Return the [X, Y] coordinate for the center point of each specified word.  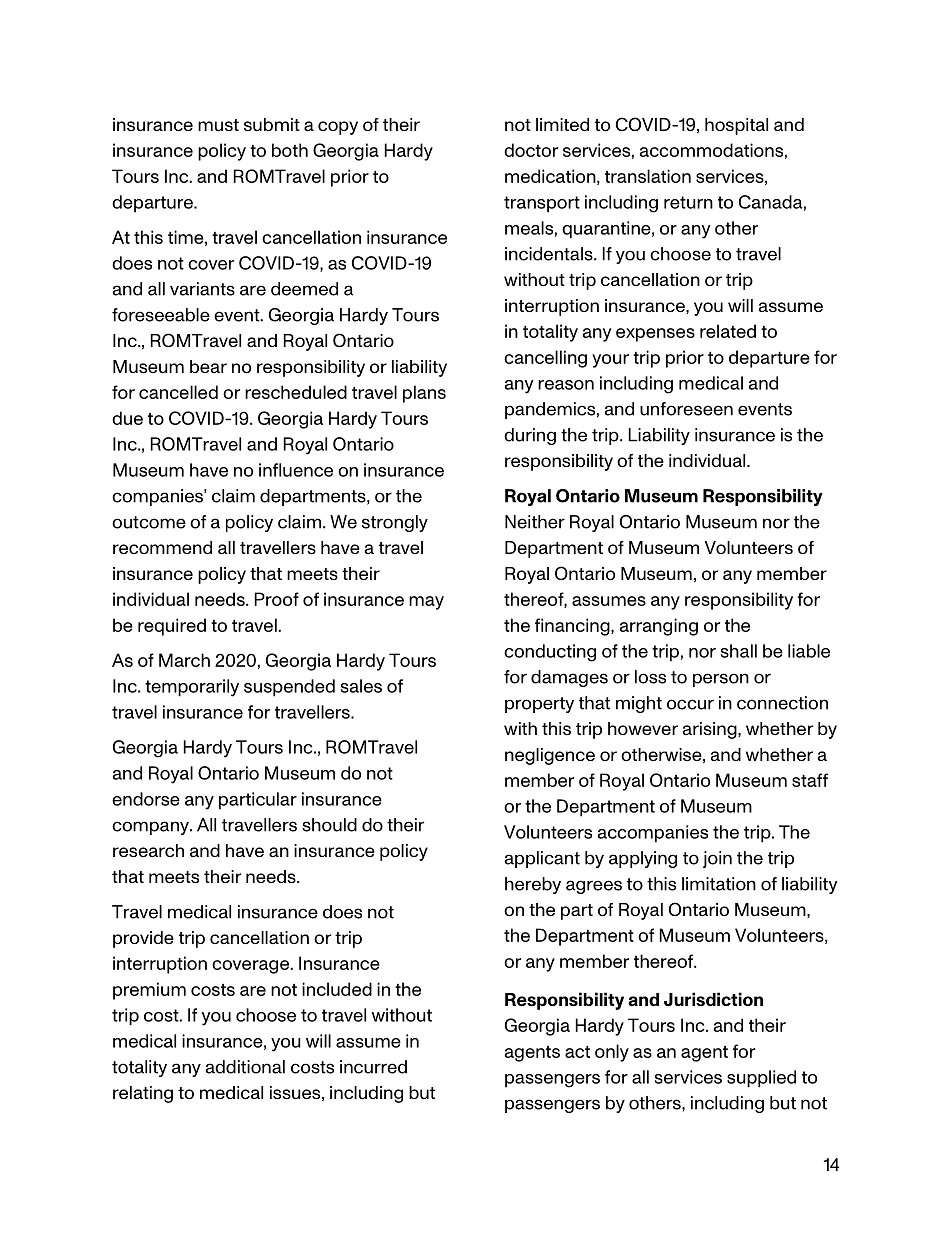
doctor [531, 150]
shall [739, 651]
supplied [761, 1079]
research [148, 851]
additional [245, 1067]
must [218, 125]
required [172, 627]
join [717, 859]
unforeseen [686, 409]
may [426, 603]
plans [424, 394]
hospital [736, 126]
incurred [373, 1067]
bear [208, 366]
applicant [542, 859]
